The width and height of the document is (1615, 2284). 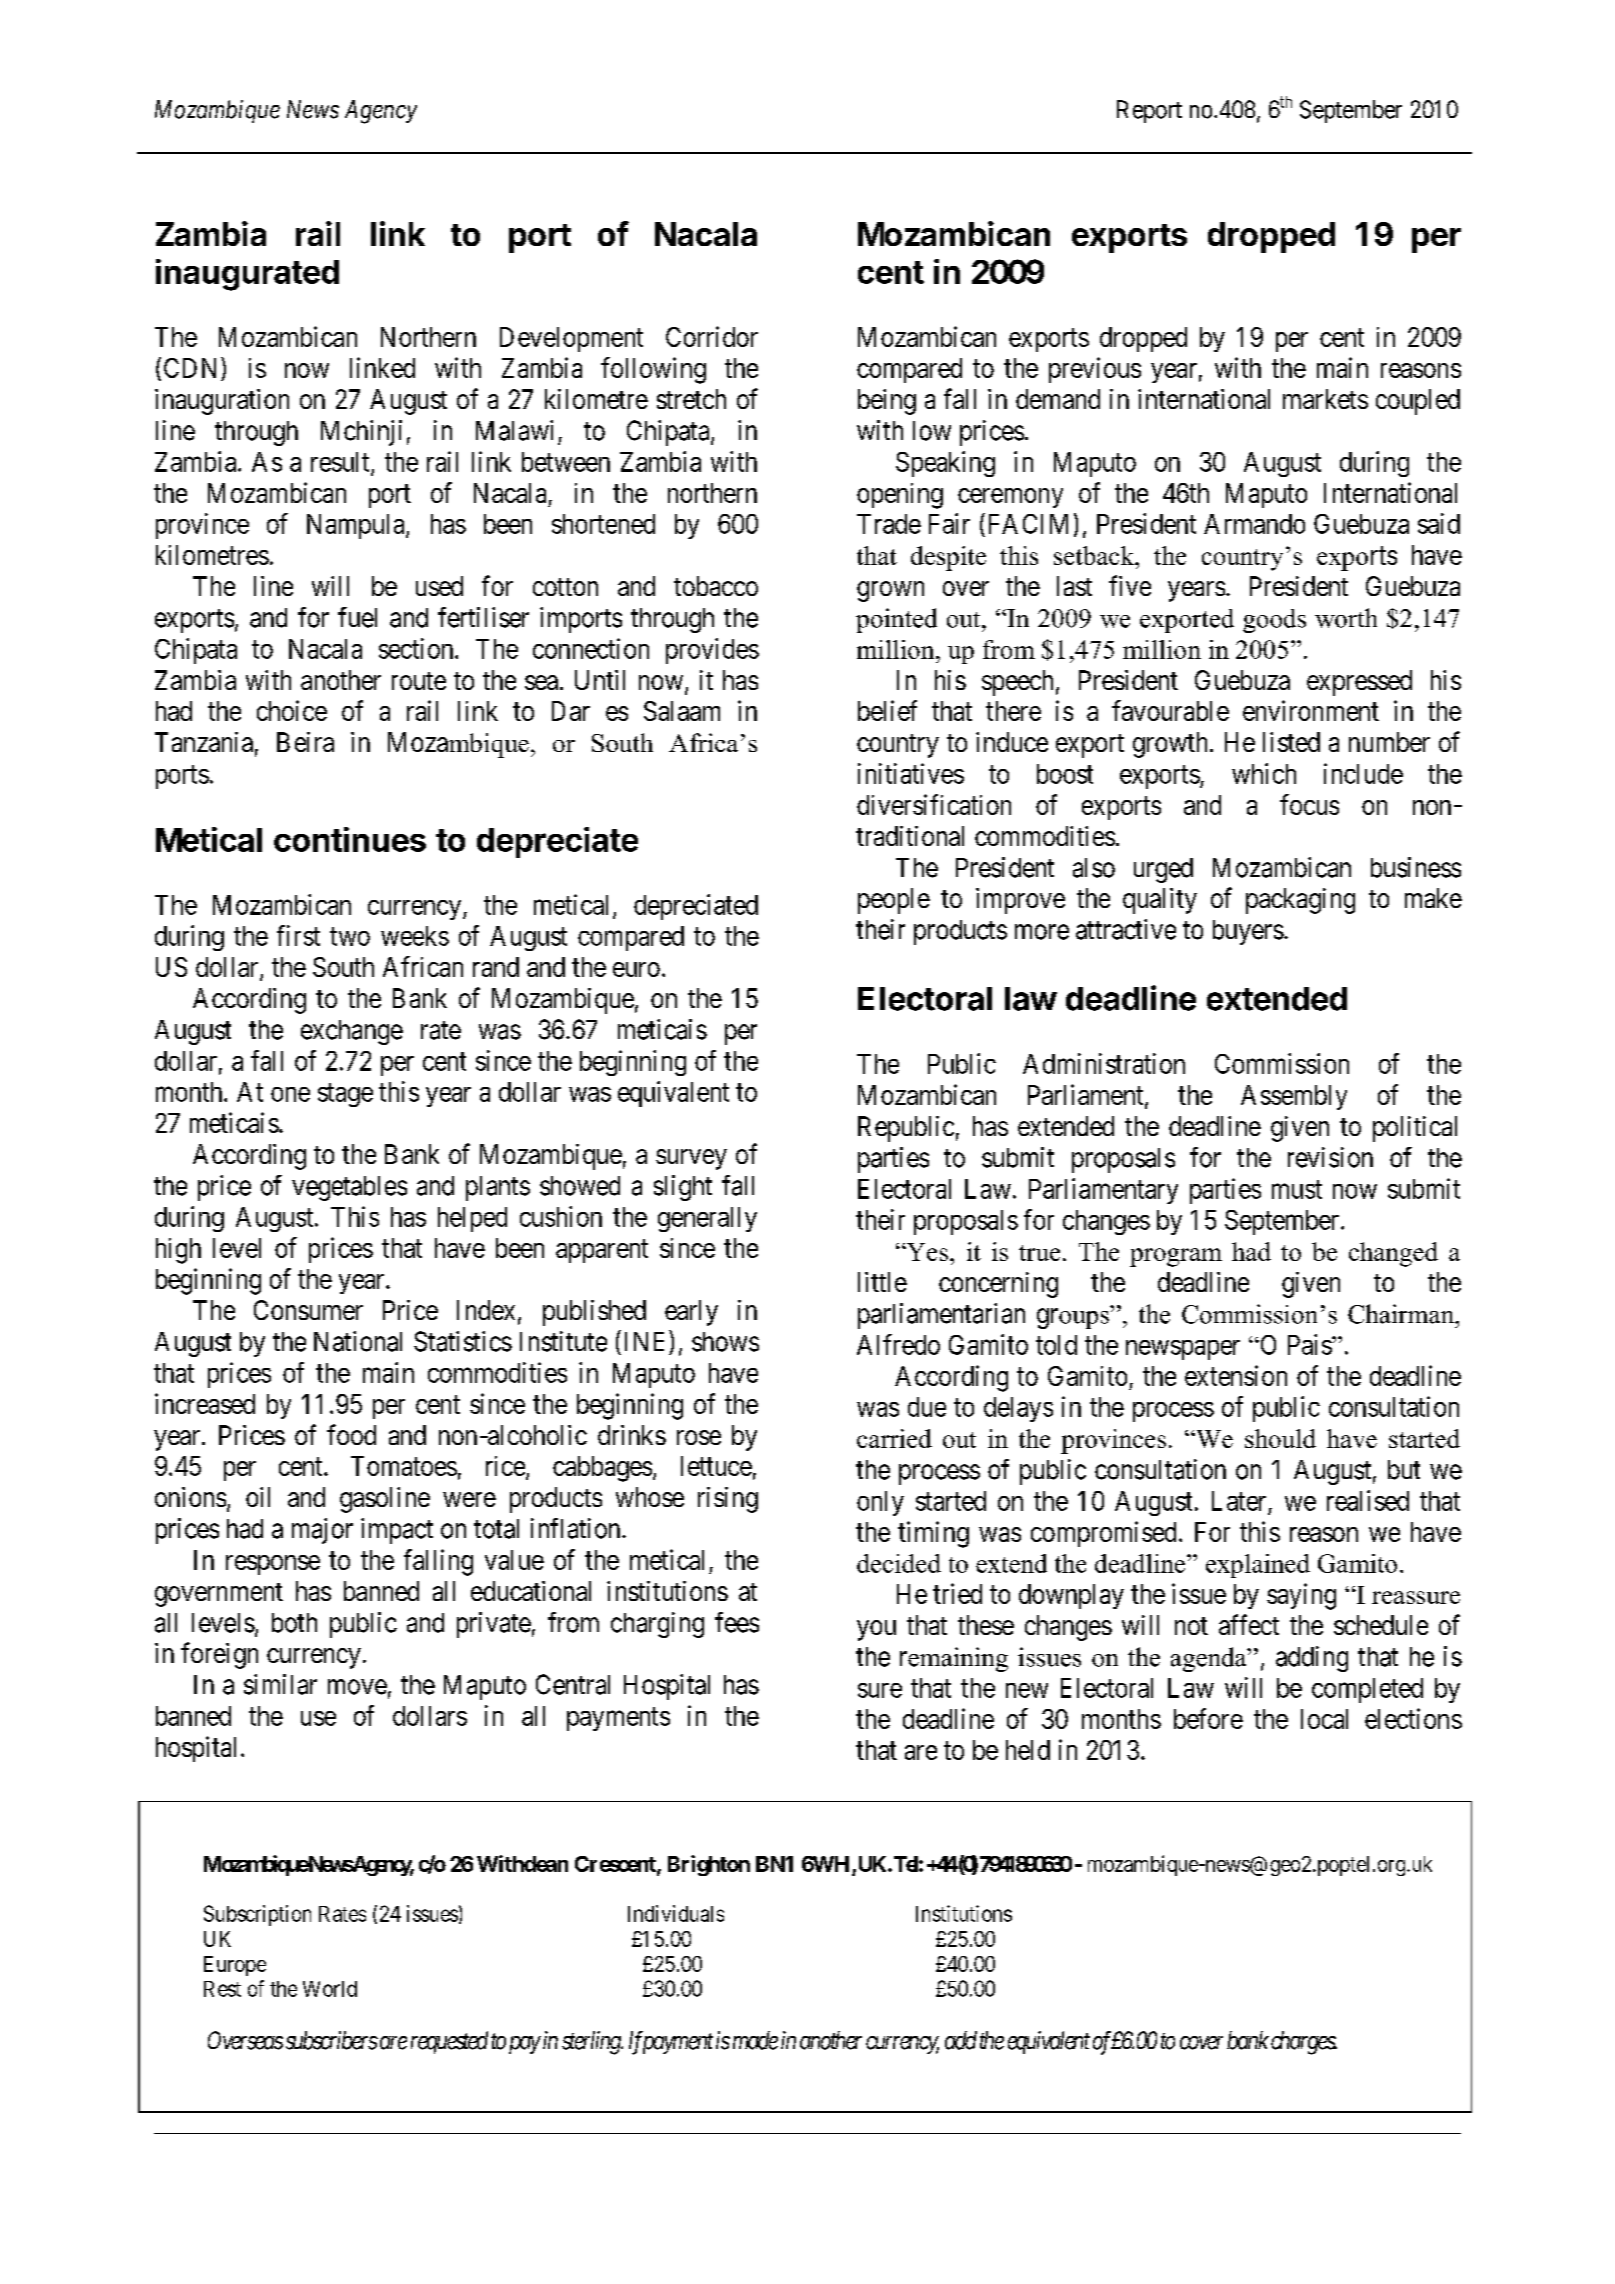 What do you see at coordinates (1297, 1189) in the document?
I see `must` at bounding box center [1297, 1189].
